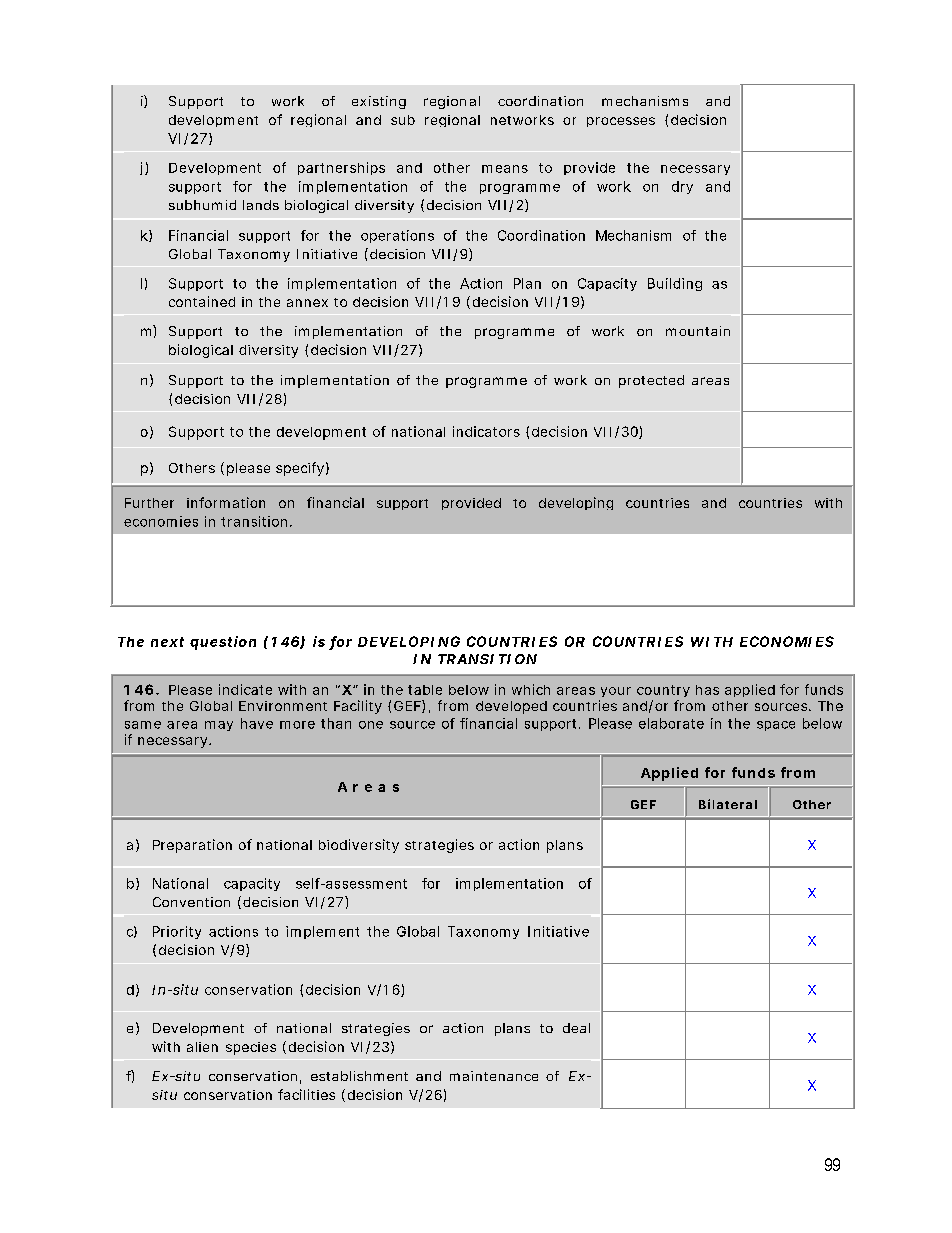 Image resolution: width=952 pixels, height=1233 pixels. I want to click on has, so click(707, 690).
